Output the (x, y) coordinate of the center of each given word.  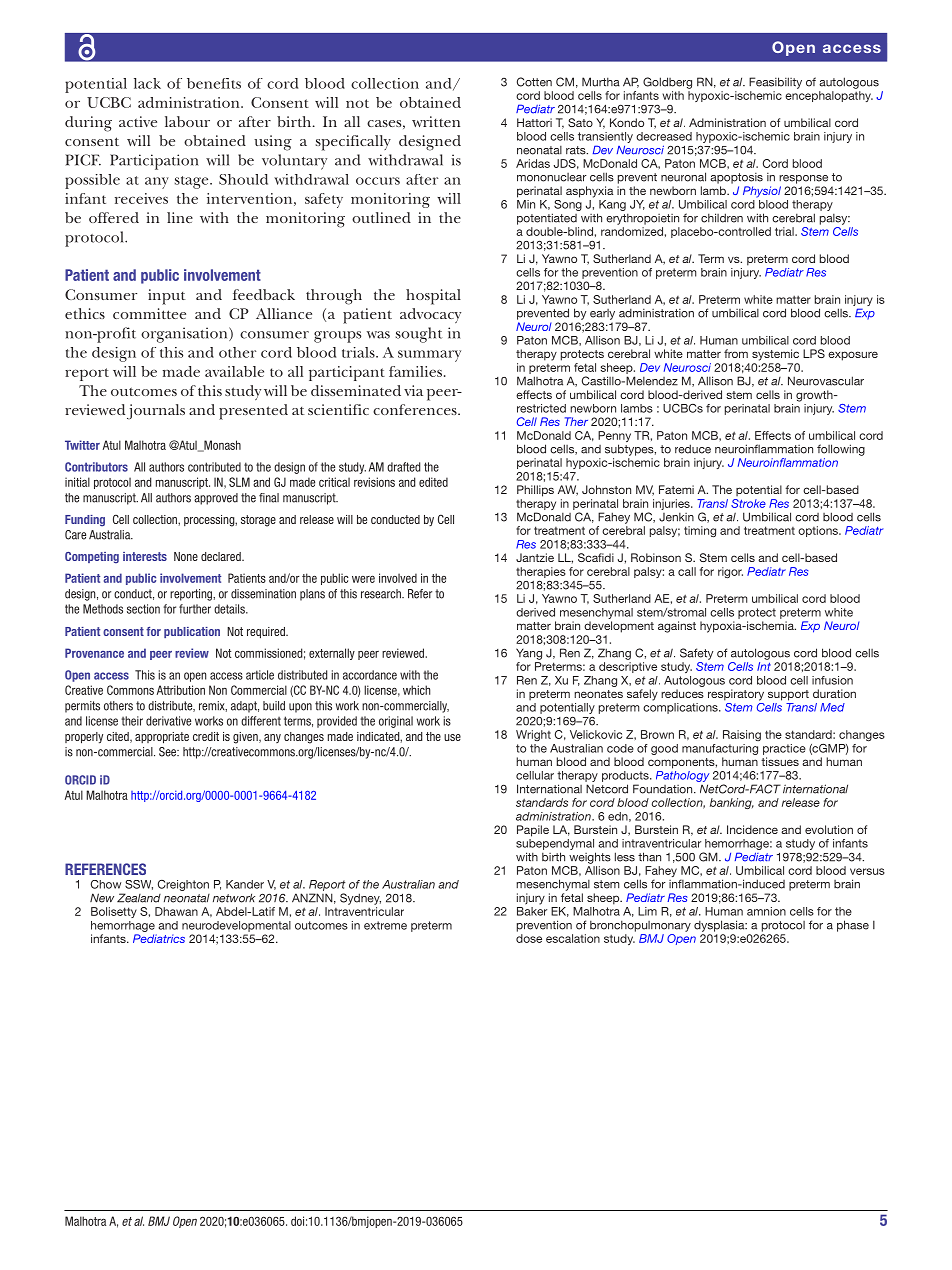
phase (853, 926)
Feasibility (775, 83)
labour (187, 121)
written (436, 121)
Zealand (139, 898)
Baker (532, 911)
